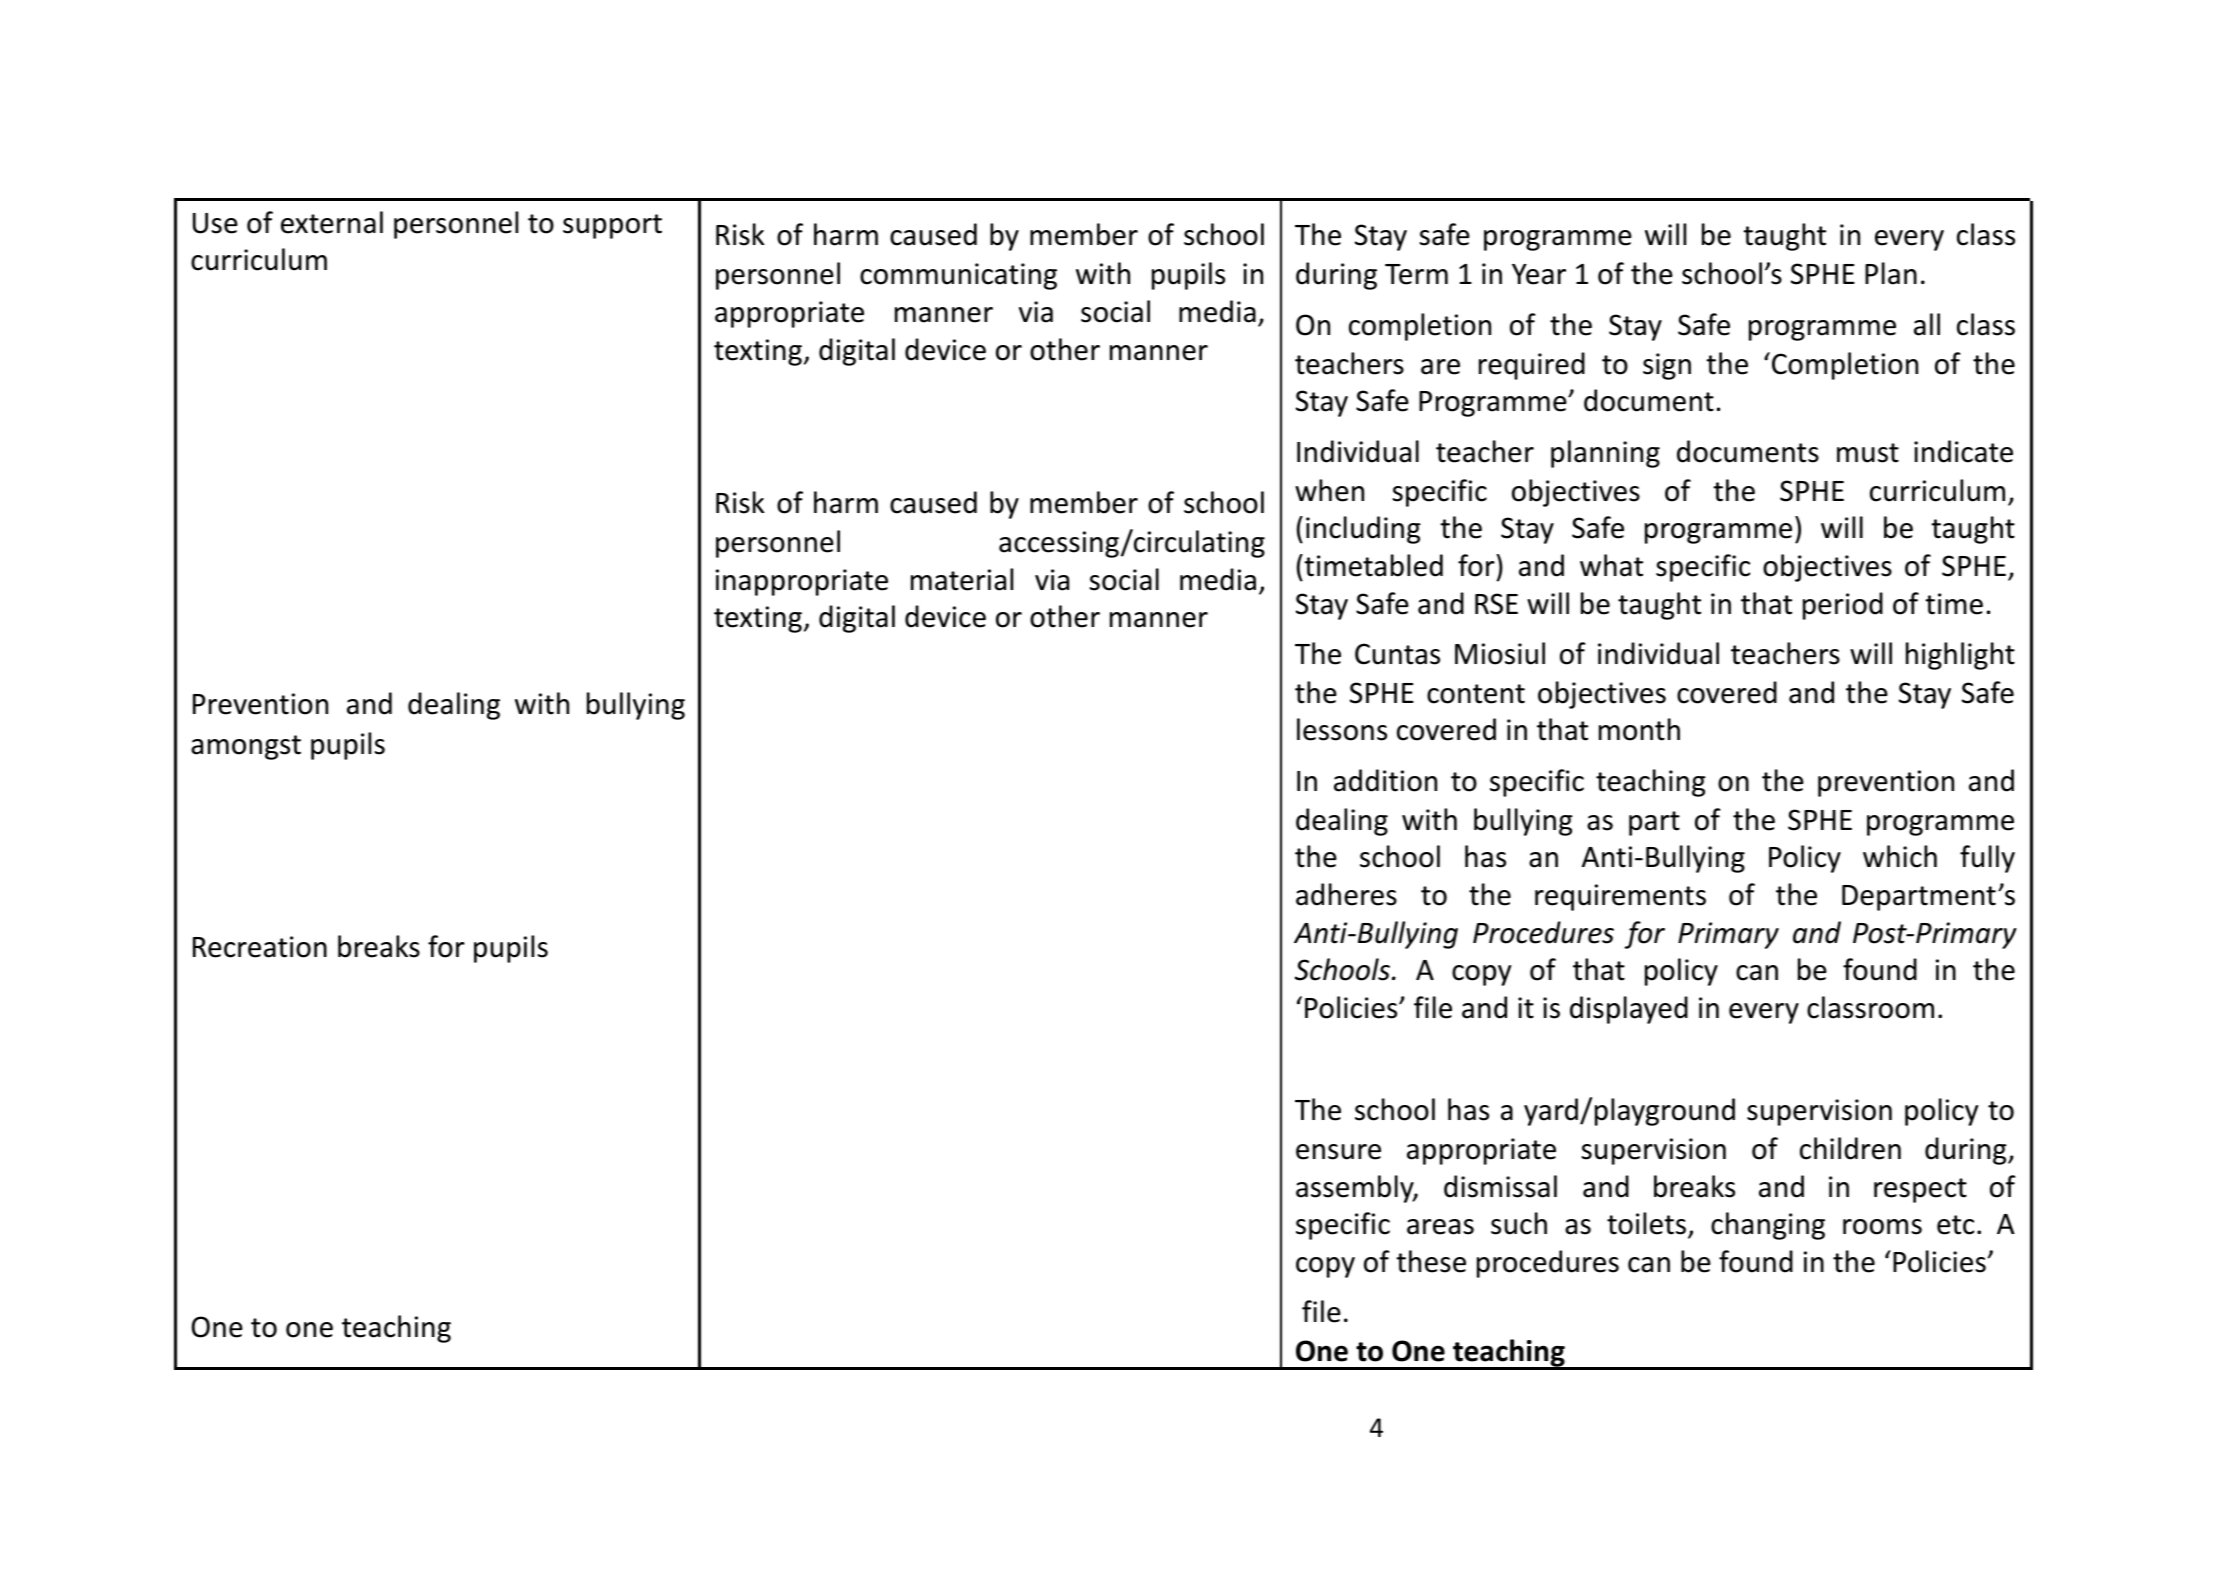 The height and width of the page is (1576, 2226). I want to click on Year, so click(1539, 274).
